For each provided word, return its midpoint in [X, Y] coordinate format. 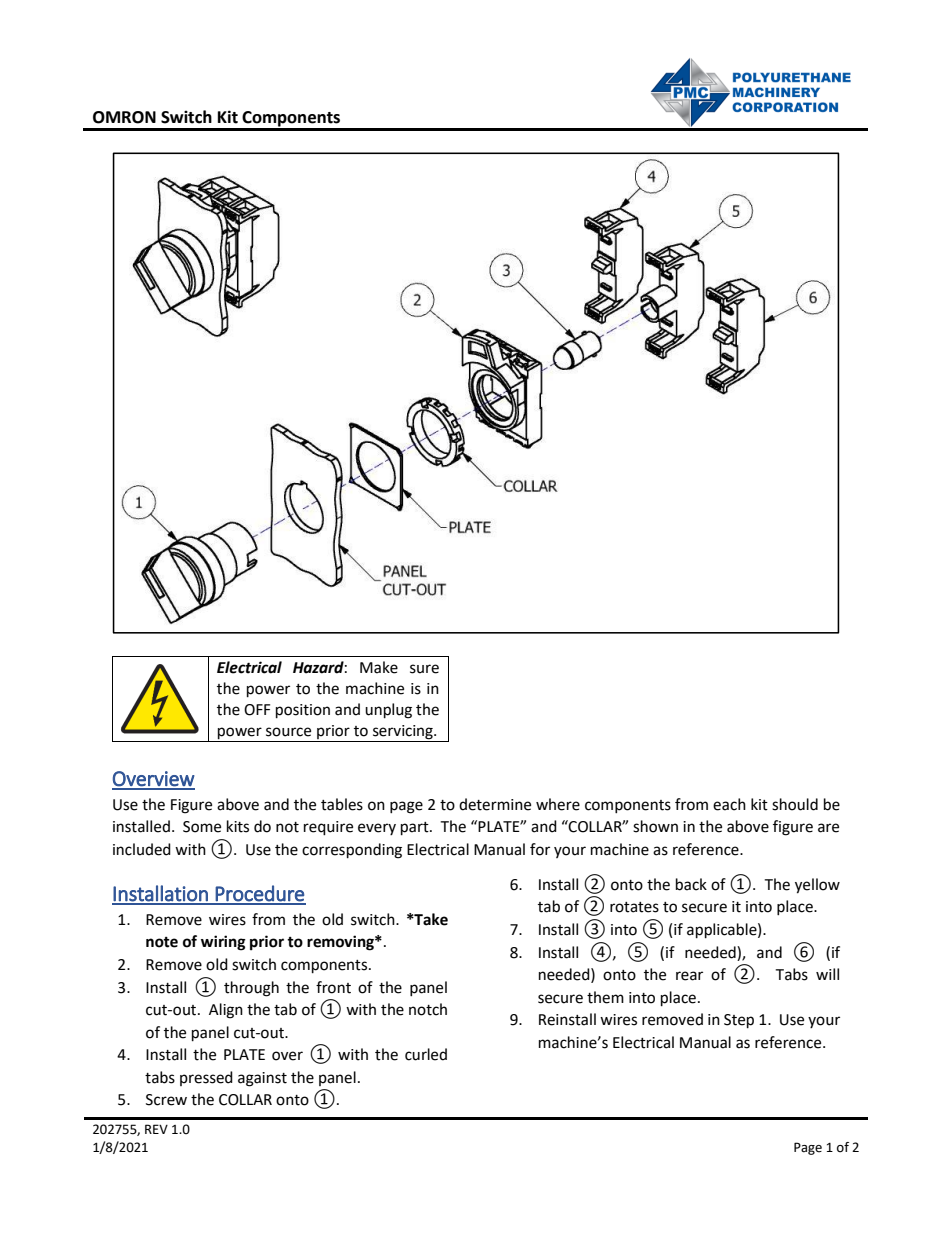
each [729, 804]
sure [424, 669]
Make [379, 667]
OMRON [124, 117]
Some [202, 827]
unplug [388, 711]
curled [426, 1054]
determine [495, 804]
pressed [206, 1078]
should [795, 804]
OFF [257, 710]
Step [739, 1021]
